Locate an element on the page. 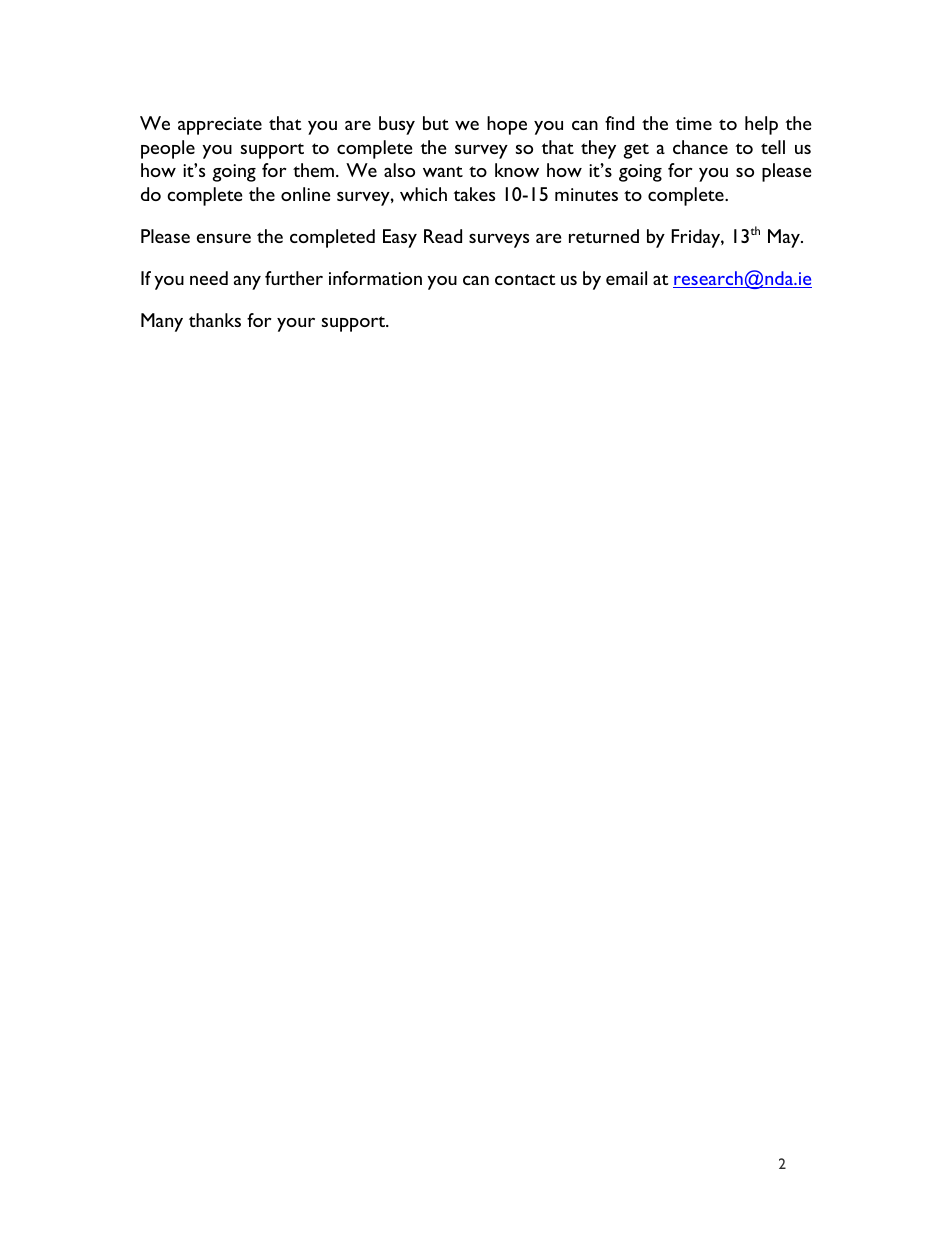  May is located at coordinates (785, 238).
